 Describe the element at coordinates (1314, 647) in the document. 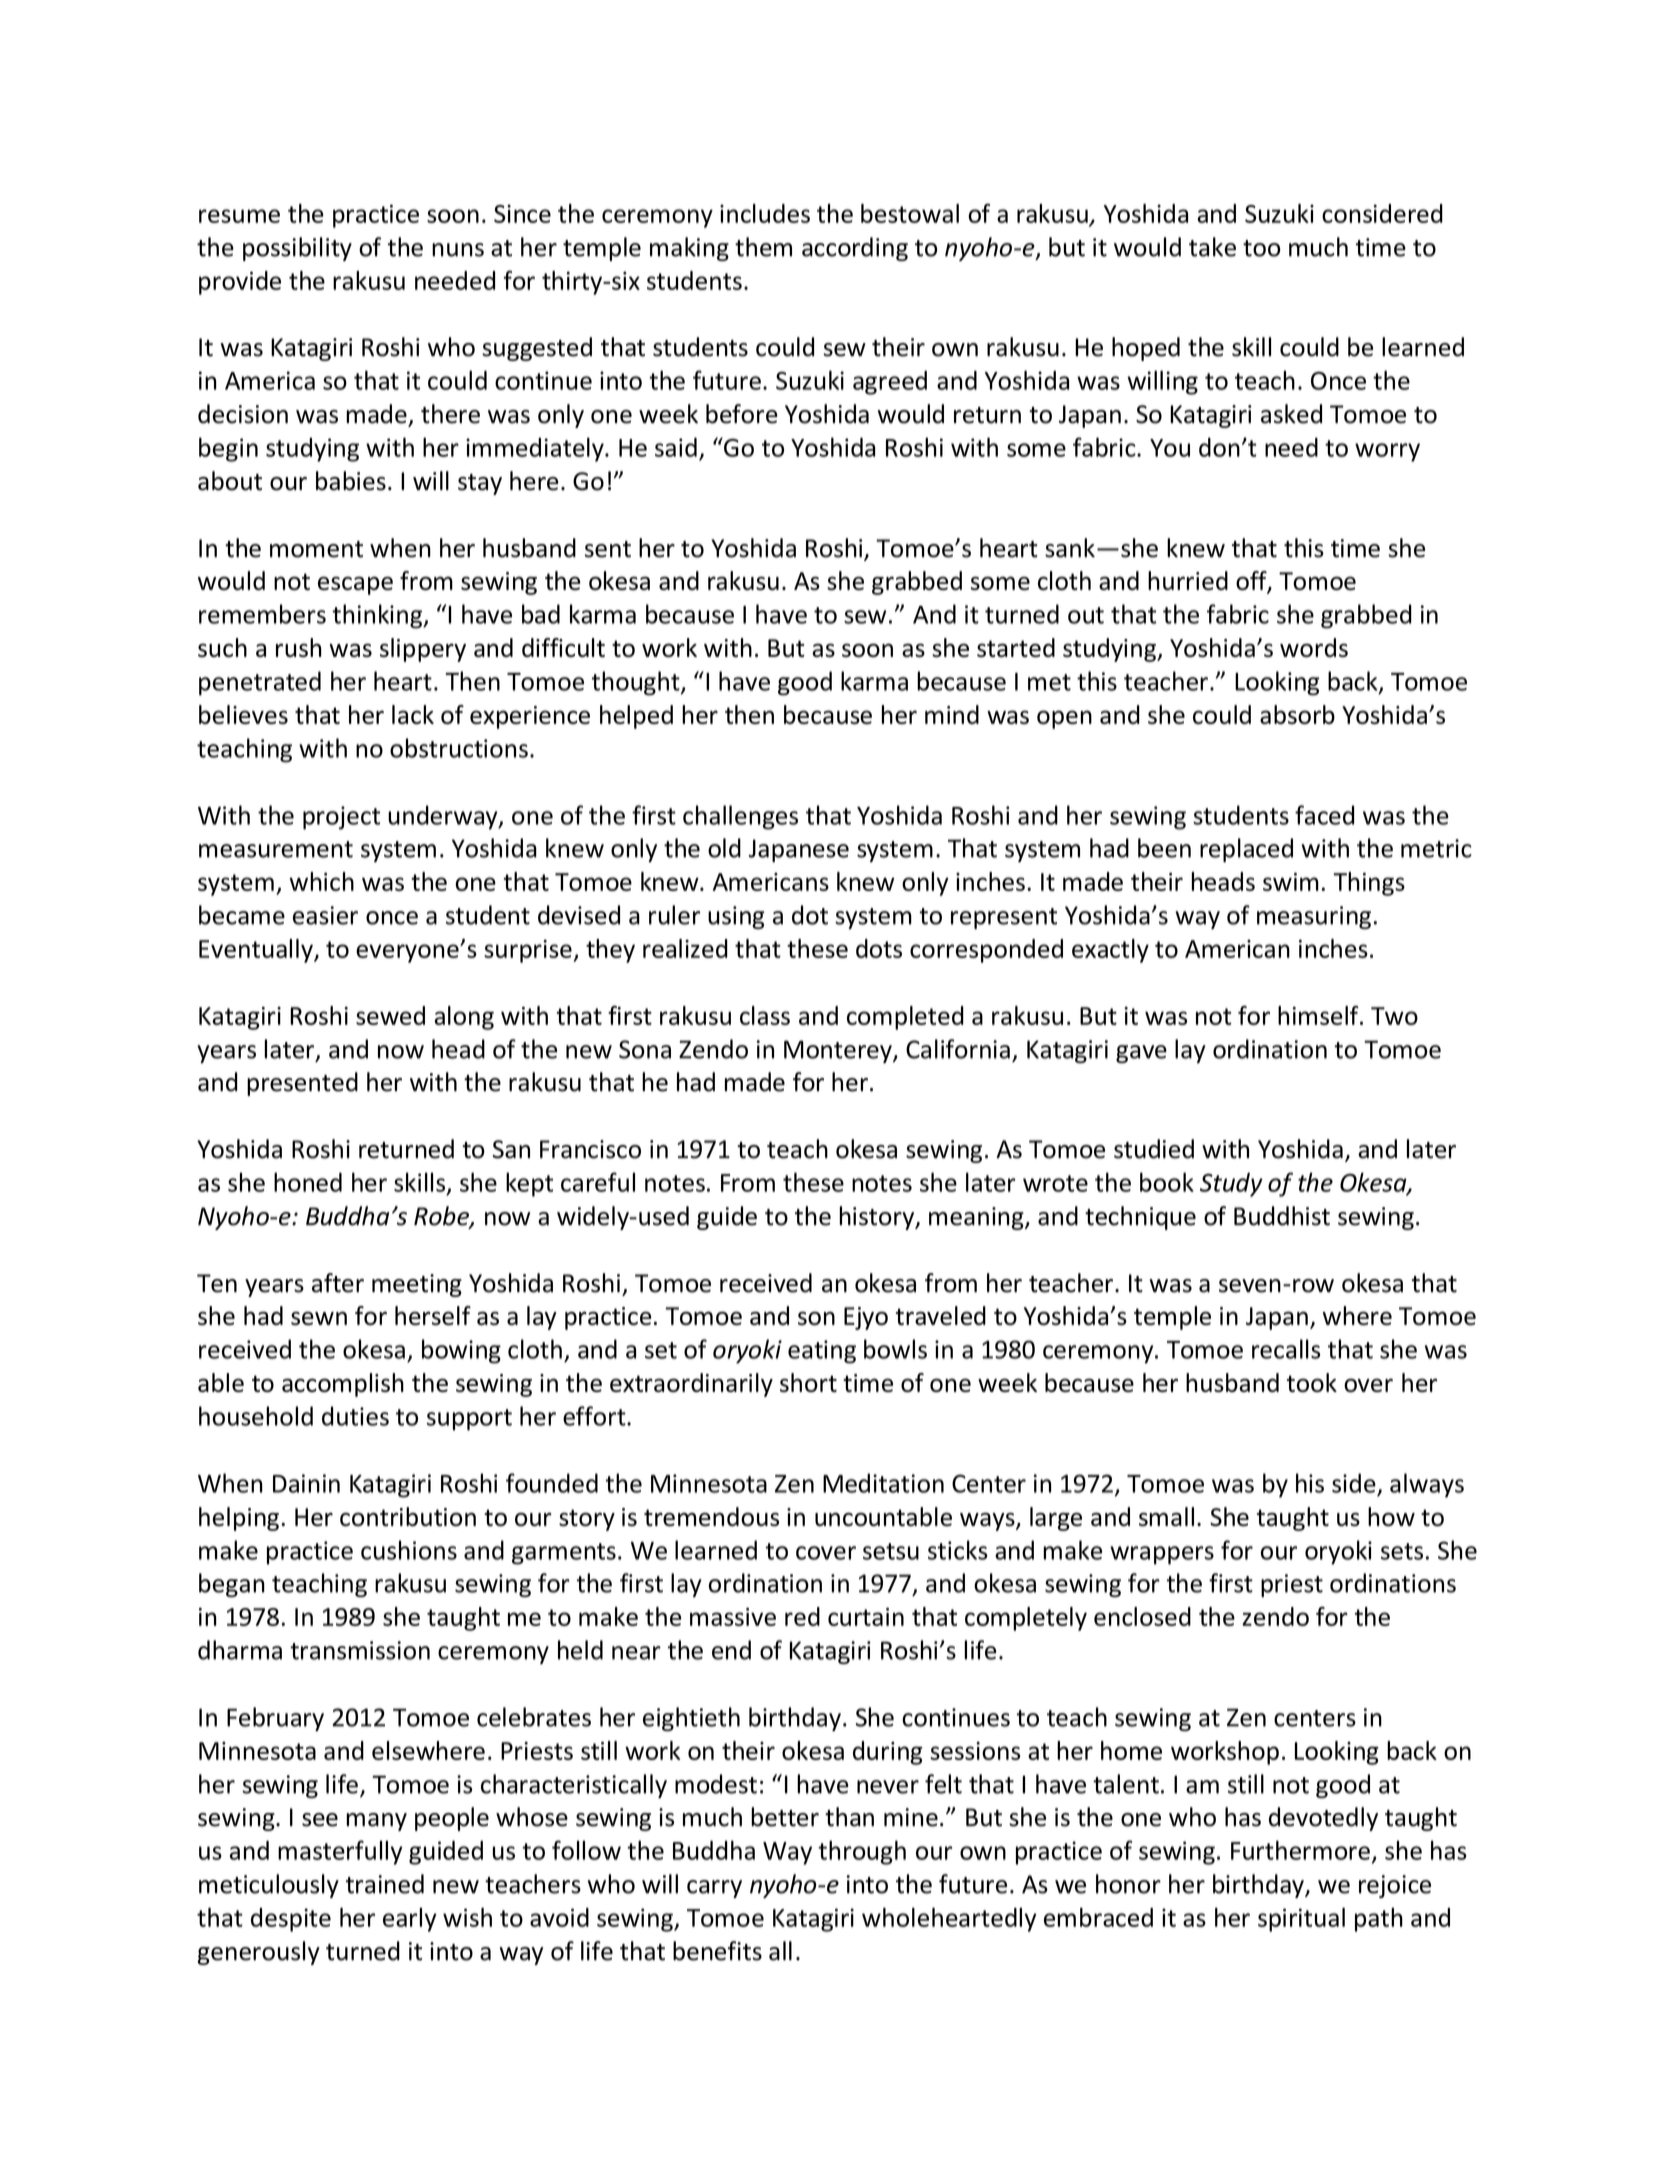

I see `words` at that location.
